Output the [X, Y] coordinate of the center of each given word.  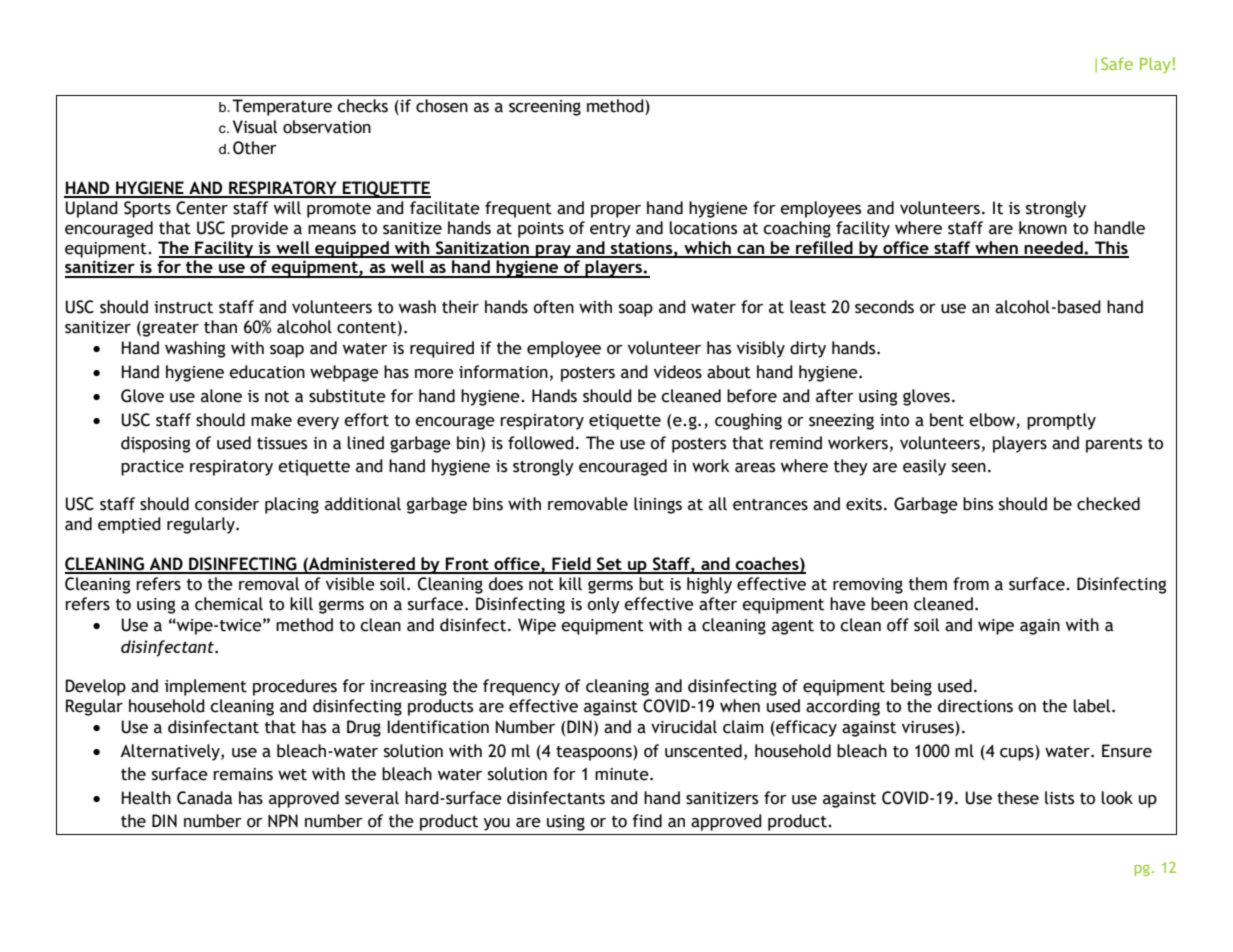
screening [545, 108]
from [971, 584]
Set [609, 565]
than [220, 327]
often [553, 307]
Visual [255, 127]
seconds [884, 307]
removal [269, 584]
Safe [1117, 63]
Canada [204, 798]
